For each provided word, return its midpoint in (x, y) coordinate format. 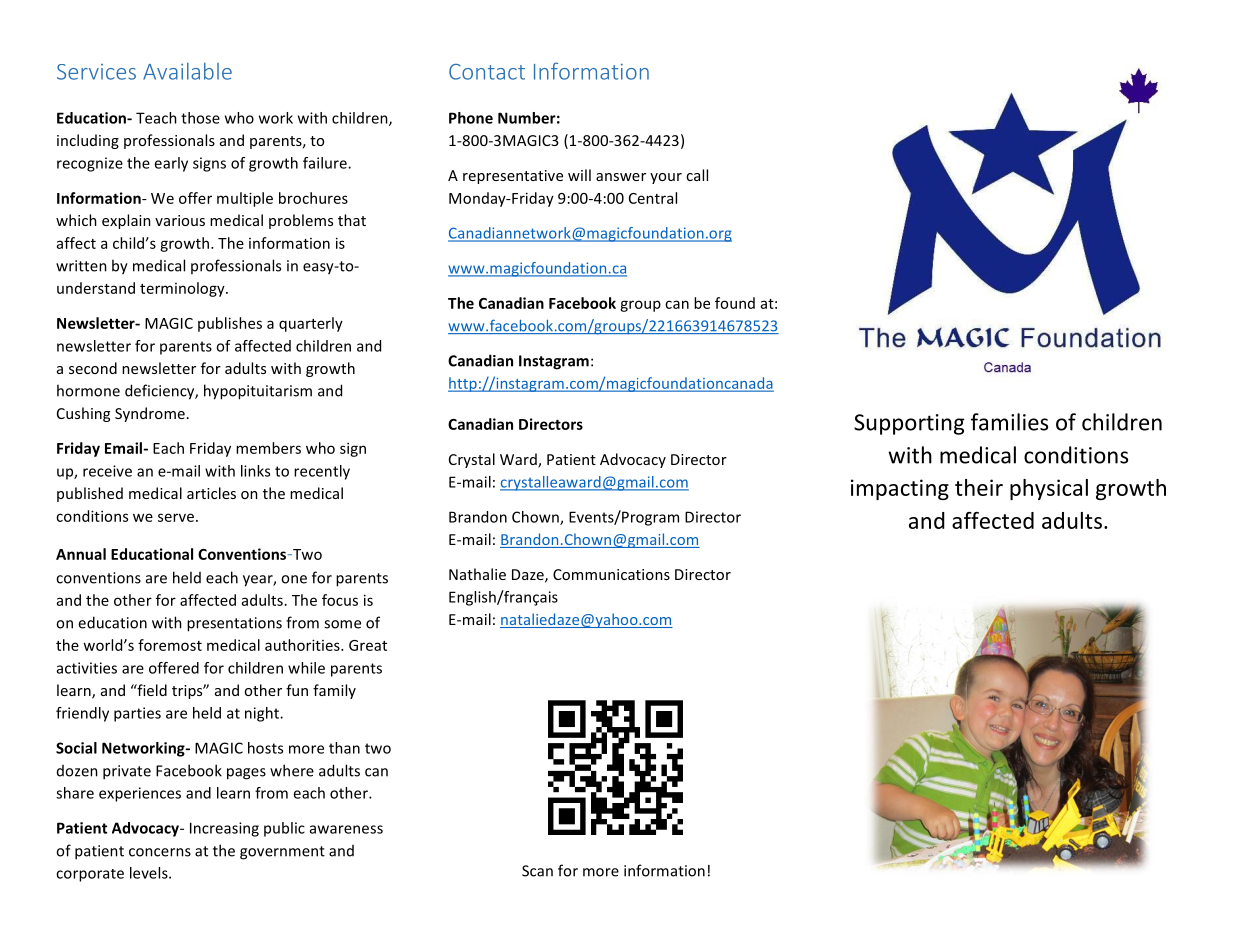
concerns (160, 852)
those (200, 118)
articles (211, 493)
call (697, 175)
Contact (487, 72)
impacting (900, 489)
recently (322, 472)
